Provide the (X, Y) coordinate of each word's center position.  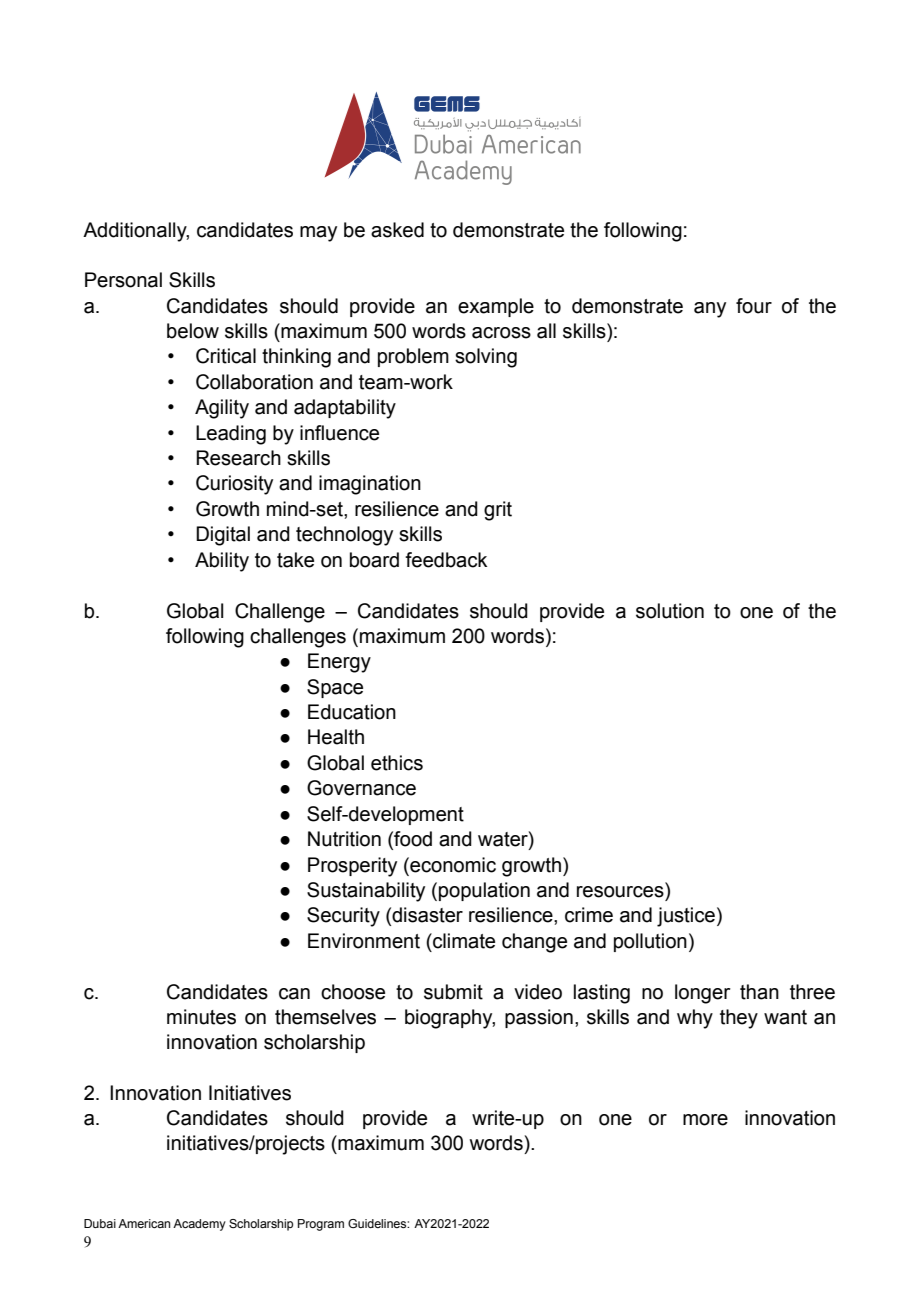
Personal (123, 280)
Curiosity (234, 485)
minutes (201, 1017)
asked (397, 230)
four (754, 306)
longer (703, 994)
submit (453, 992)
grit (498, 511)
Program (321, 1225)
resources (620, 892)
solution (670, 611)
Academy (199, 1225)
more (705, 1120)
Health (336, 737)
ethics (397, 763)
